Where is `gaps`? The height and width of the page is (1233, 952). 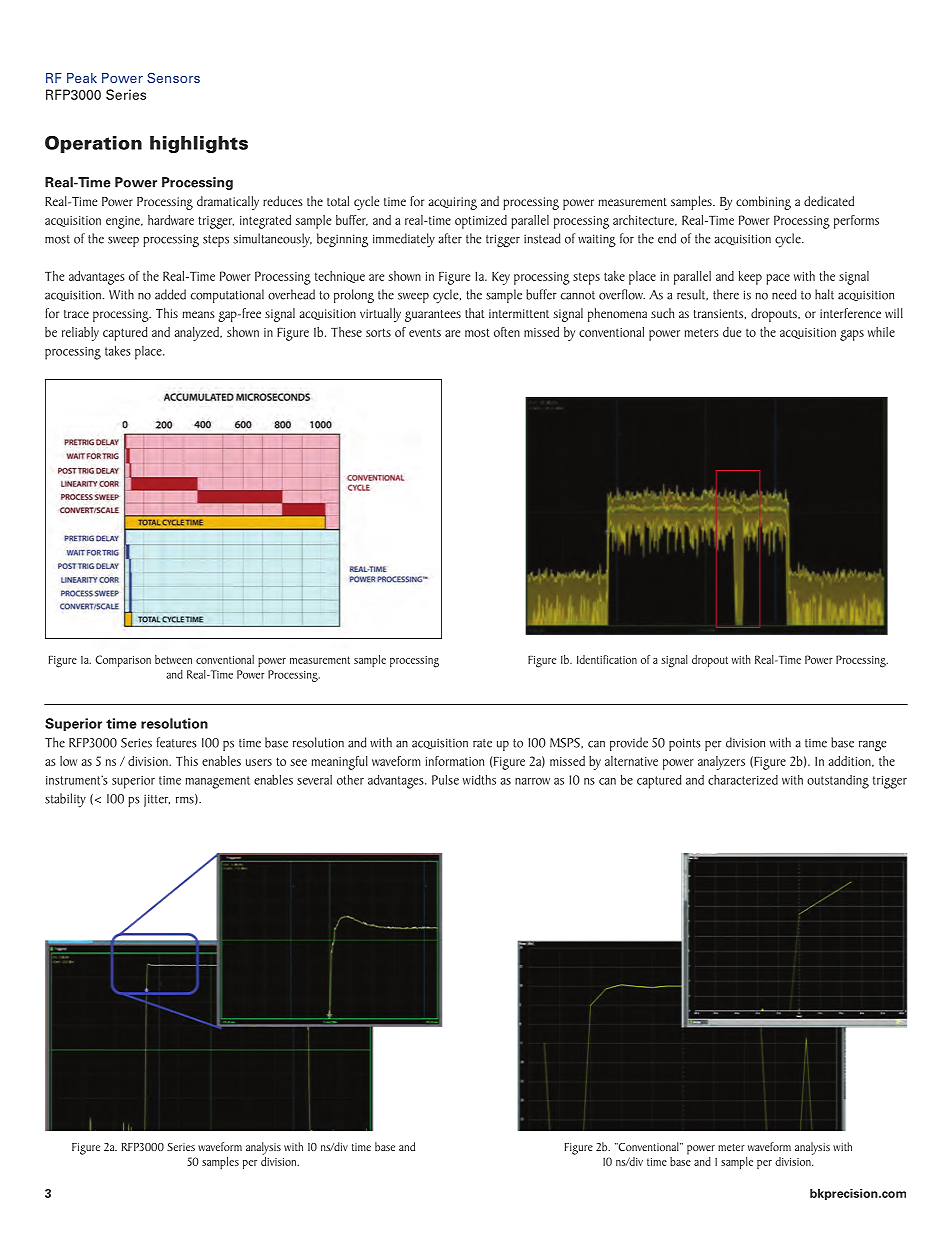
gaps is located at coordinates (852, 335).
